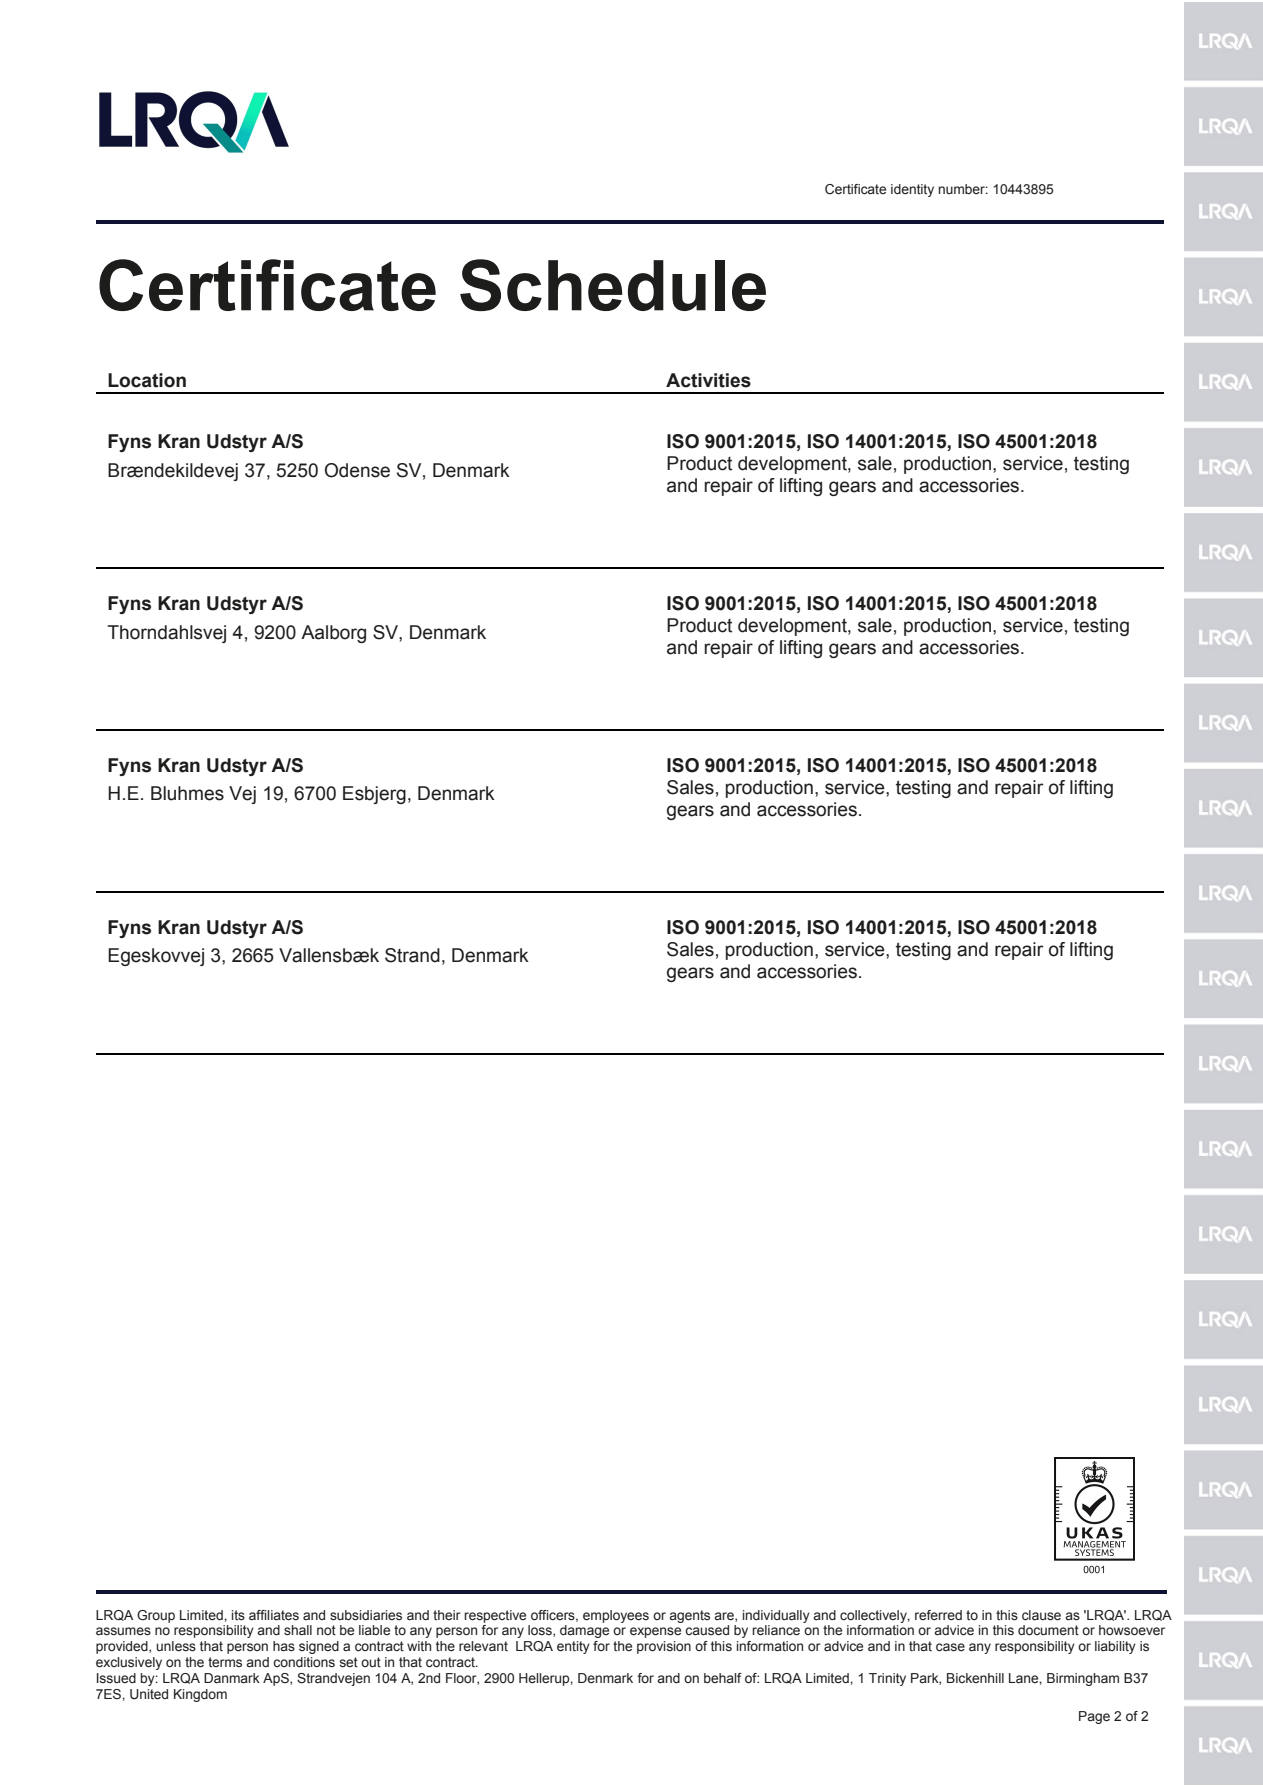 Image resolution: width=1263 pixels, height=1786 pixels. I want to click on Location, so click(147, 380).
